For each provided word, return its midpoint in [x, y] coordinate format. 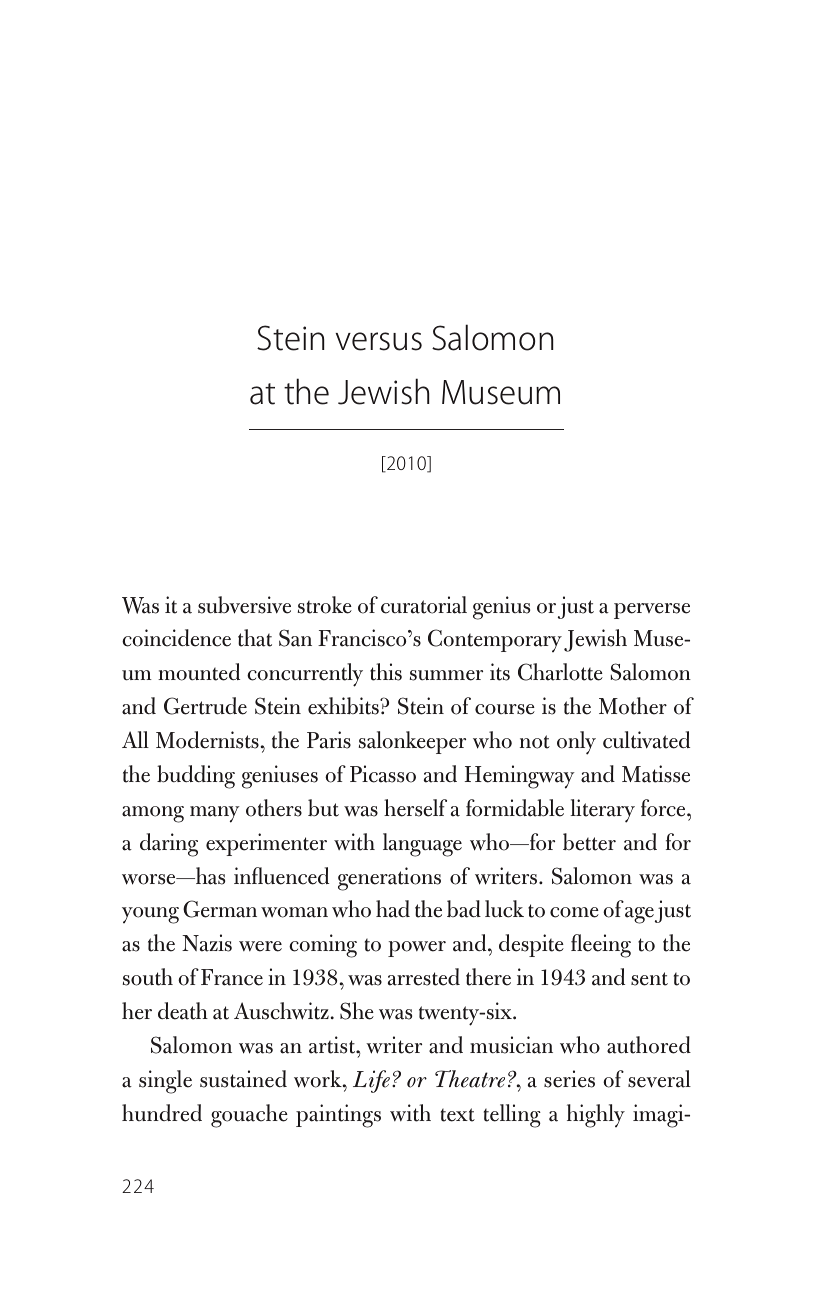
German [220, 909]
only [576, 743]
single [165, 1082]
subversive [244, 605]
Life [373, 1081]
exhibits [344, 706]
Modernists [207, 740]
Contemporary [495, 641]
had [393, 909]
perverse [652, 611]
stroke [325, 605]
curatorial [424, 605]
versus [379, 341]
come [574, 912]
